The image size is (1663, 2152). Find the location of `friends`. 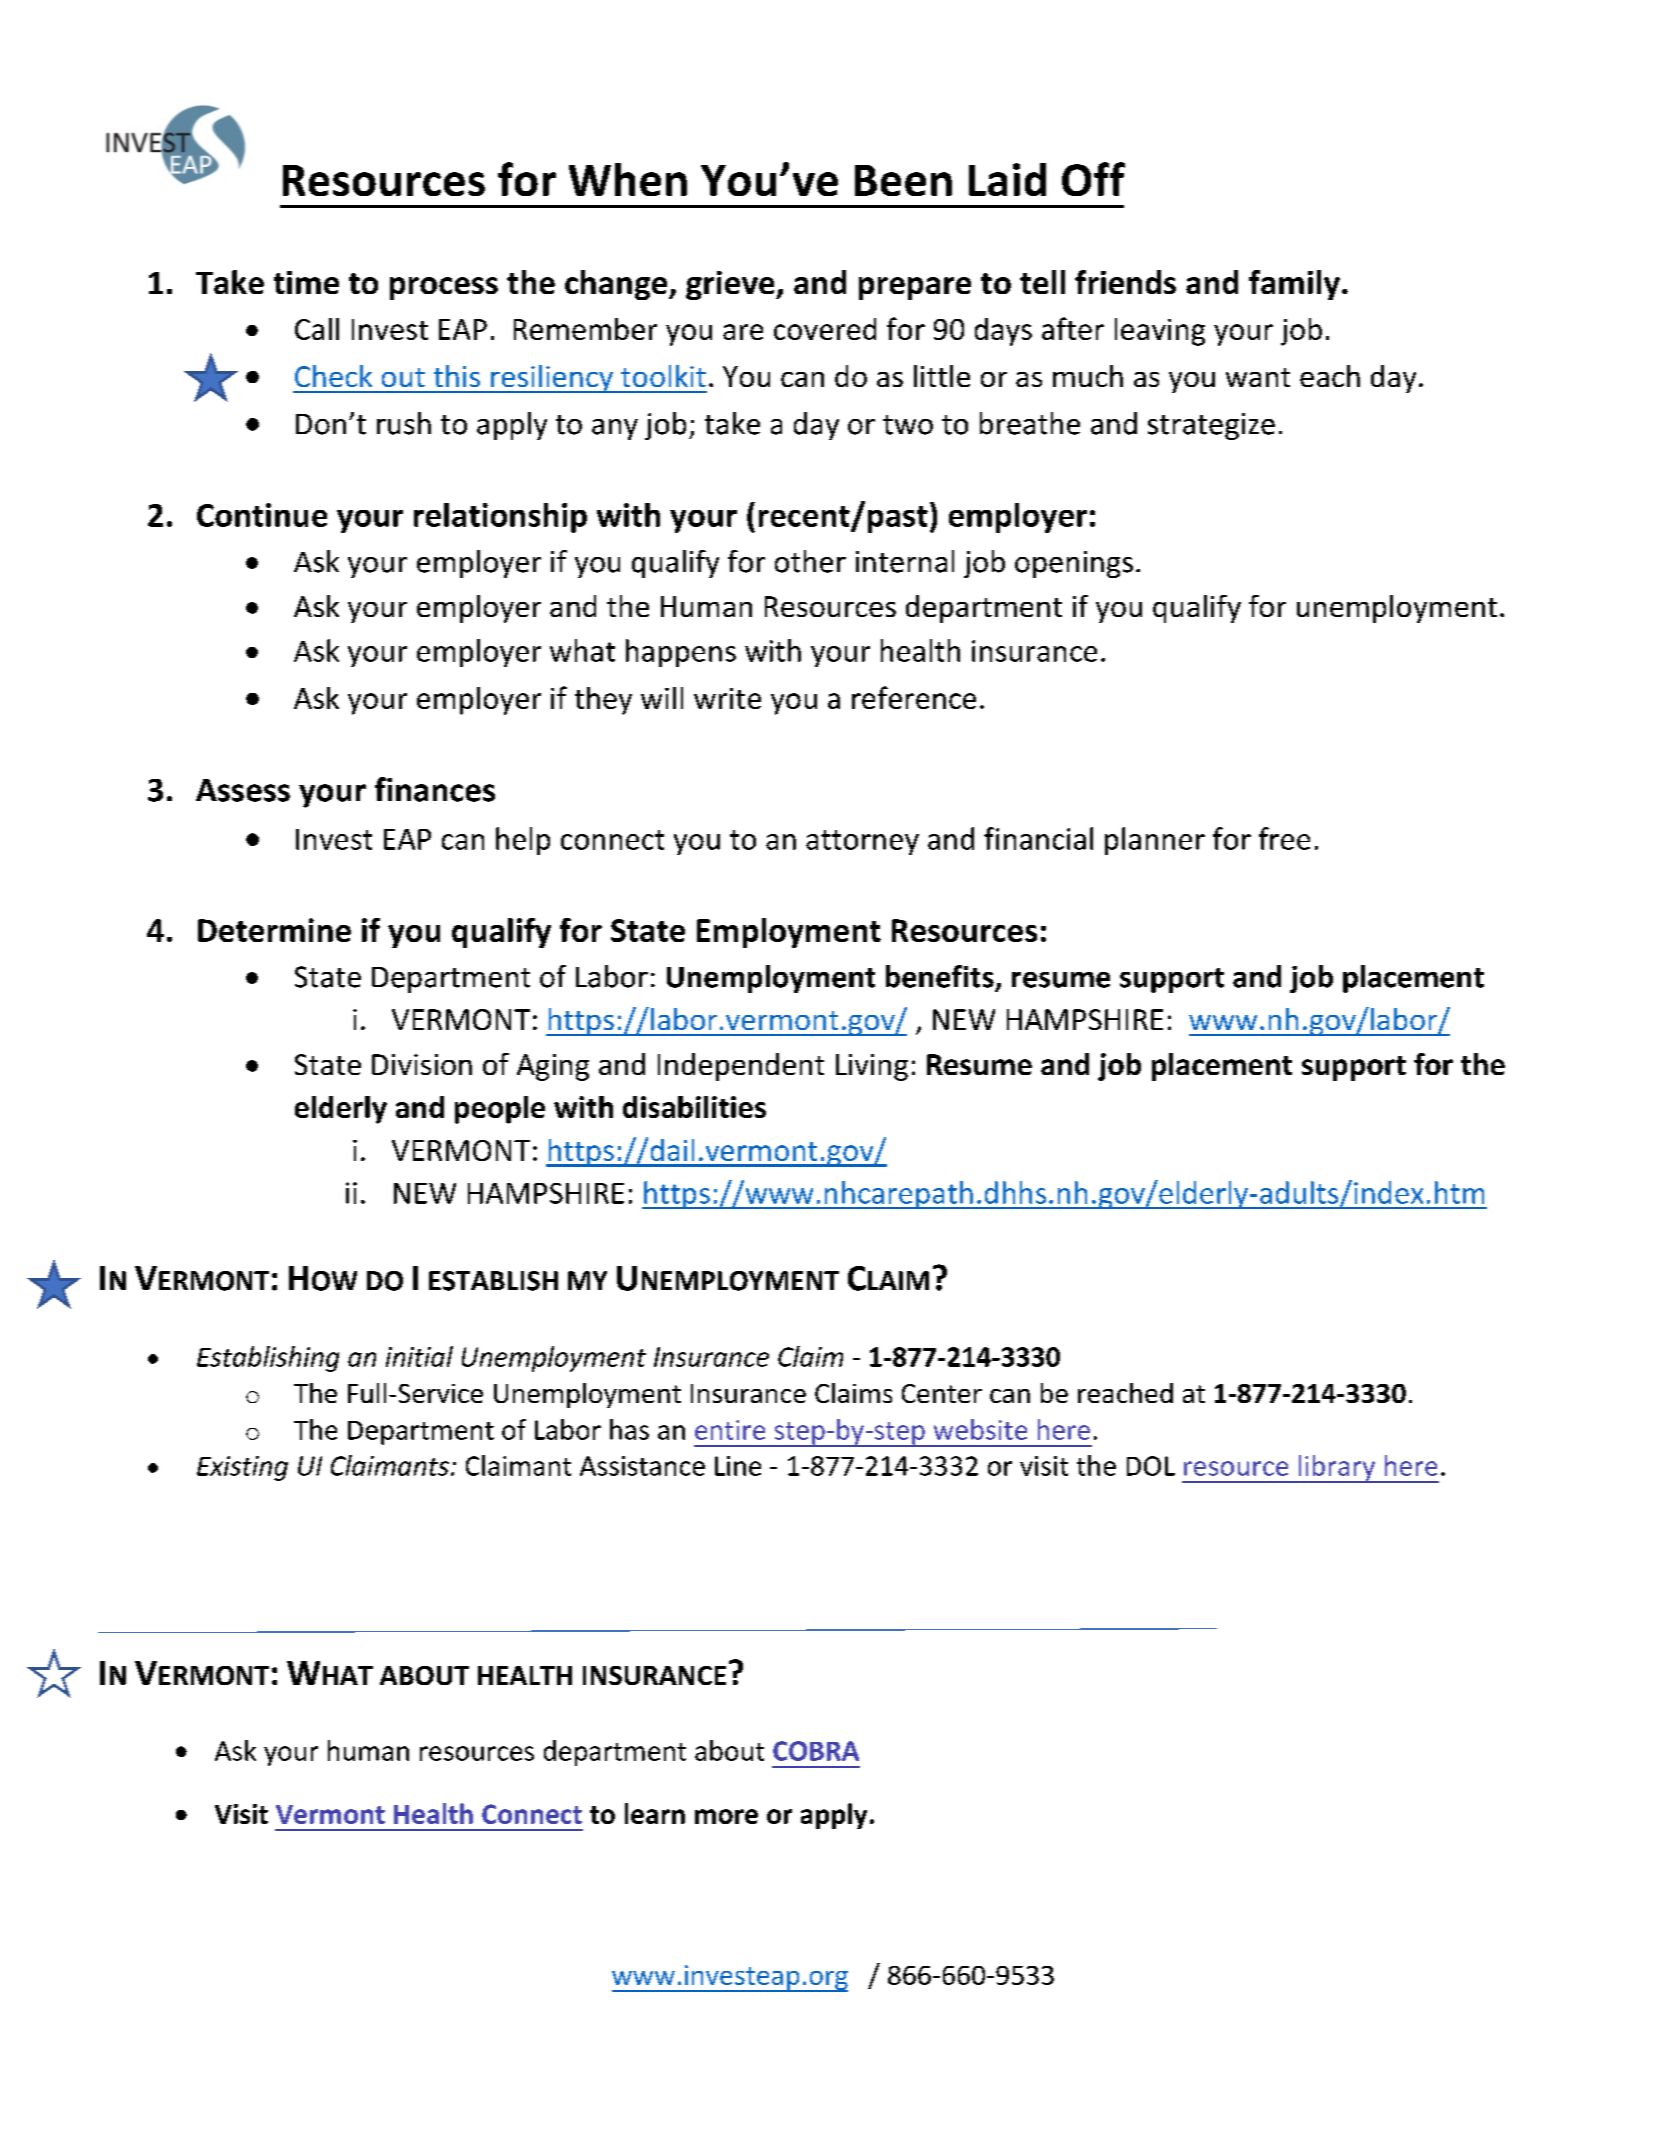

friends is located at coordinates (1125, 282).
